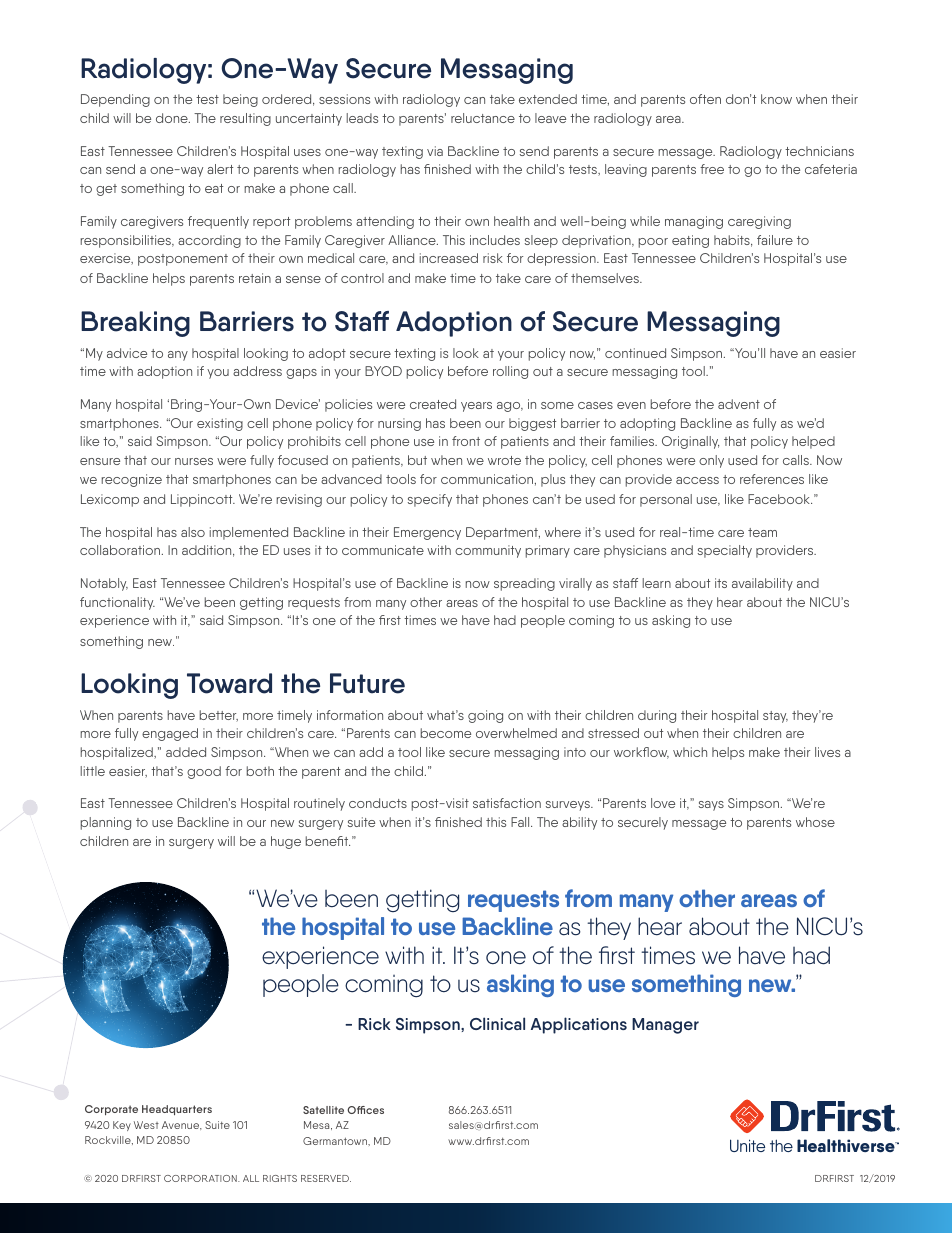 The width and height of the screenshot is (952, 1233). Describe the element at coordinates (665, 1026) in the screenshot. I see `Manager` at that location.
